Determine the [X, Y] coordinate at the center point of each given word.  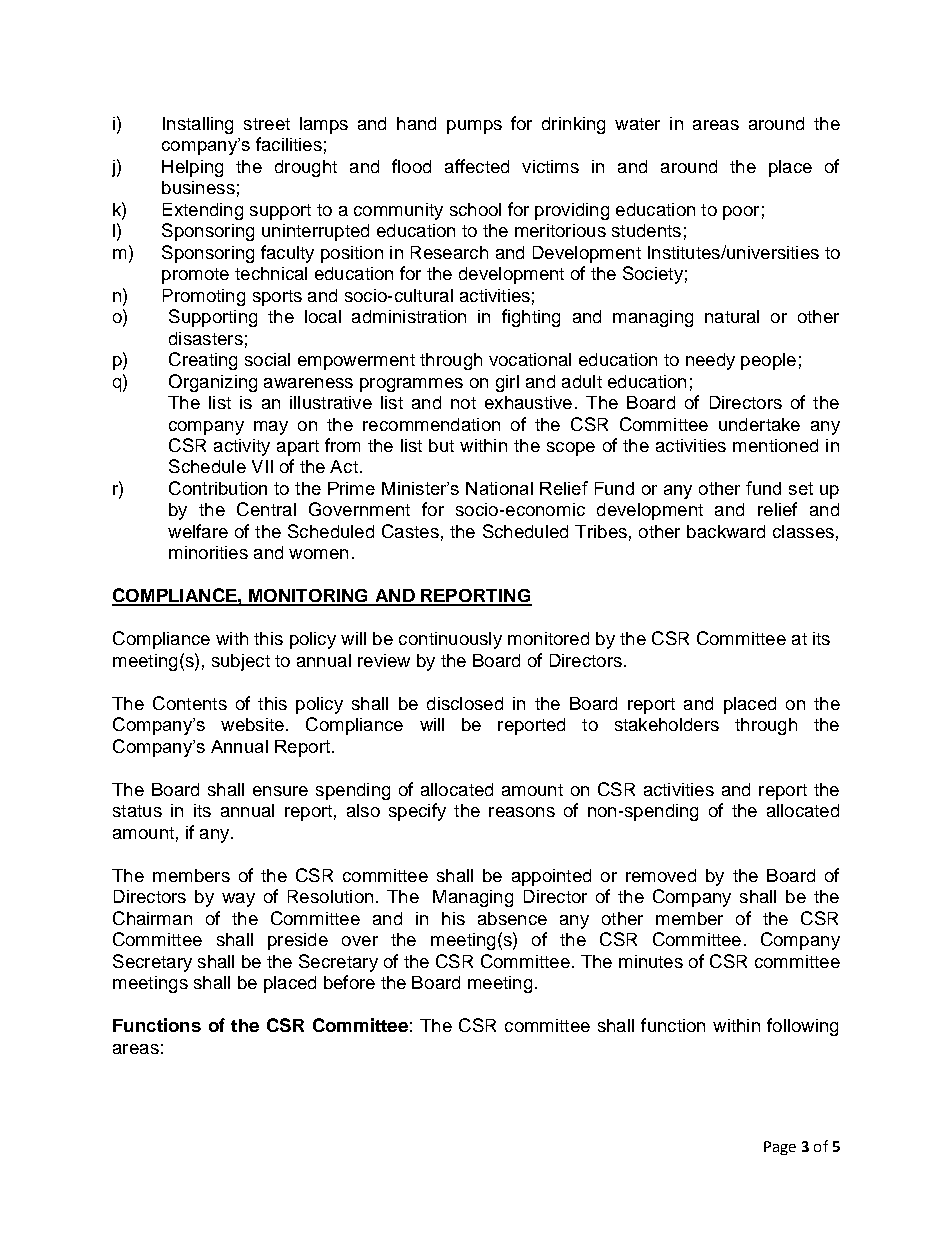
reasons [522, 812]
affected [477, 166]
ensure [280, 791]
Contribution [218, 488]
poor [741, 213]
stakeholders [667, 724]
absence [512, 918]
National [499, 488]
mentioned [775, 445]
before [349, 982]
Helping [192, 168]
